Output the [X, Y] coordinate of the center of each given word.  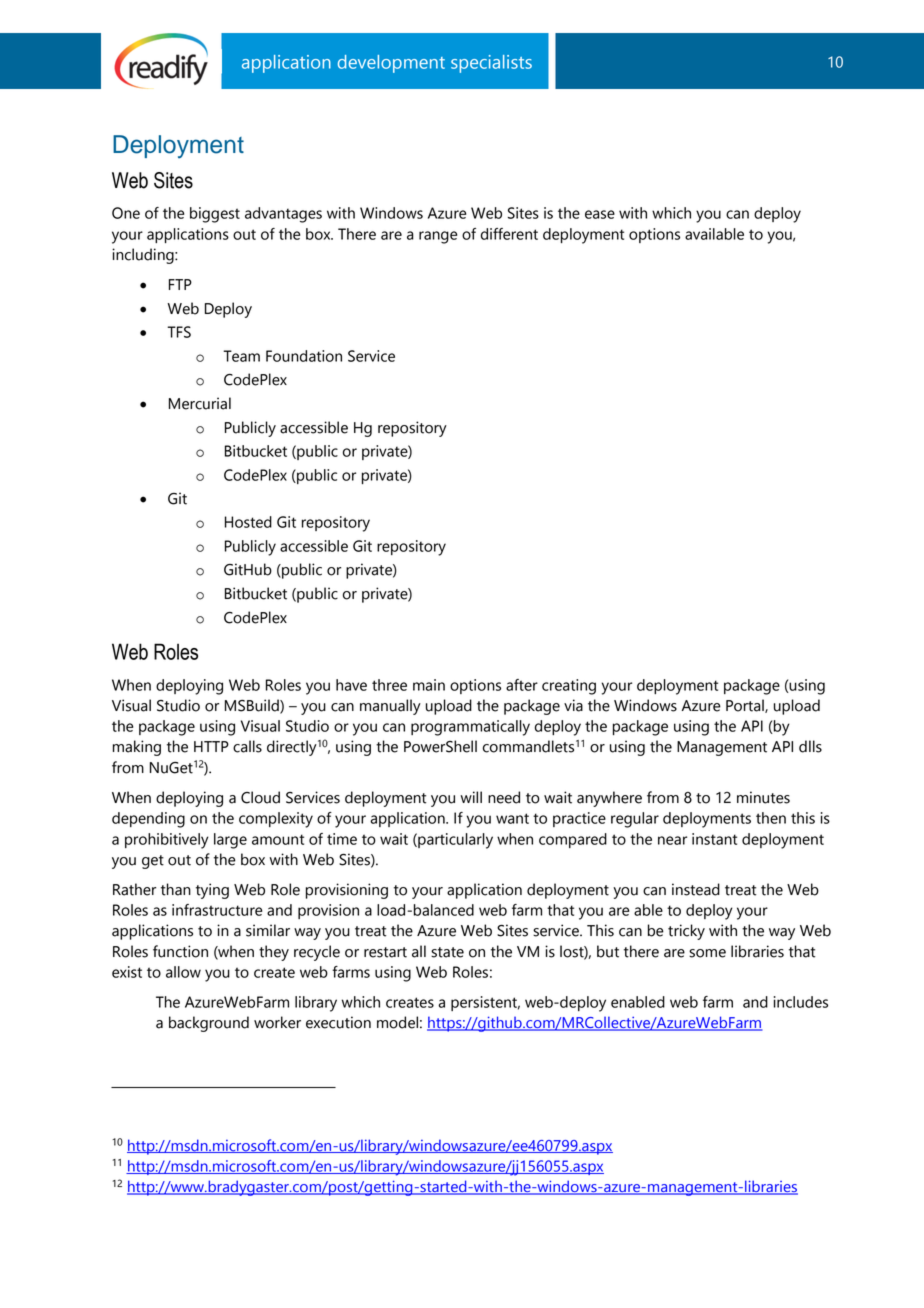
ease [600, 214]
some [707, 953]
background [209, 1024]
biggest [215, 215]
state [447, 952]
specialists [491, 64]
